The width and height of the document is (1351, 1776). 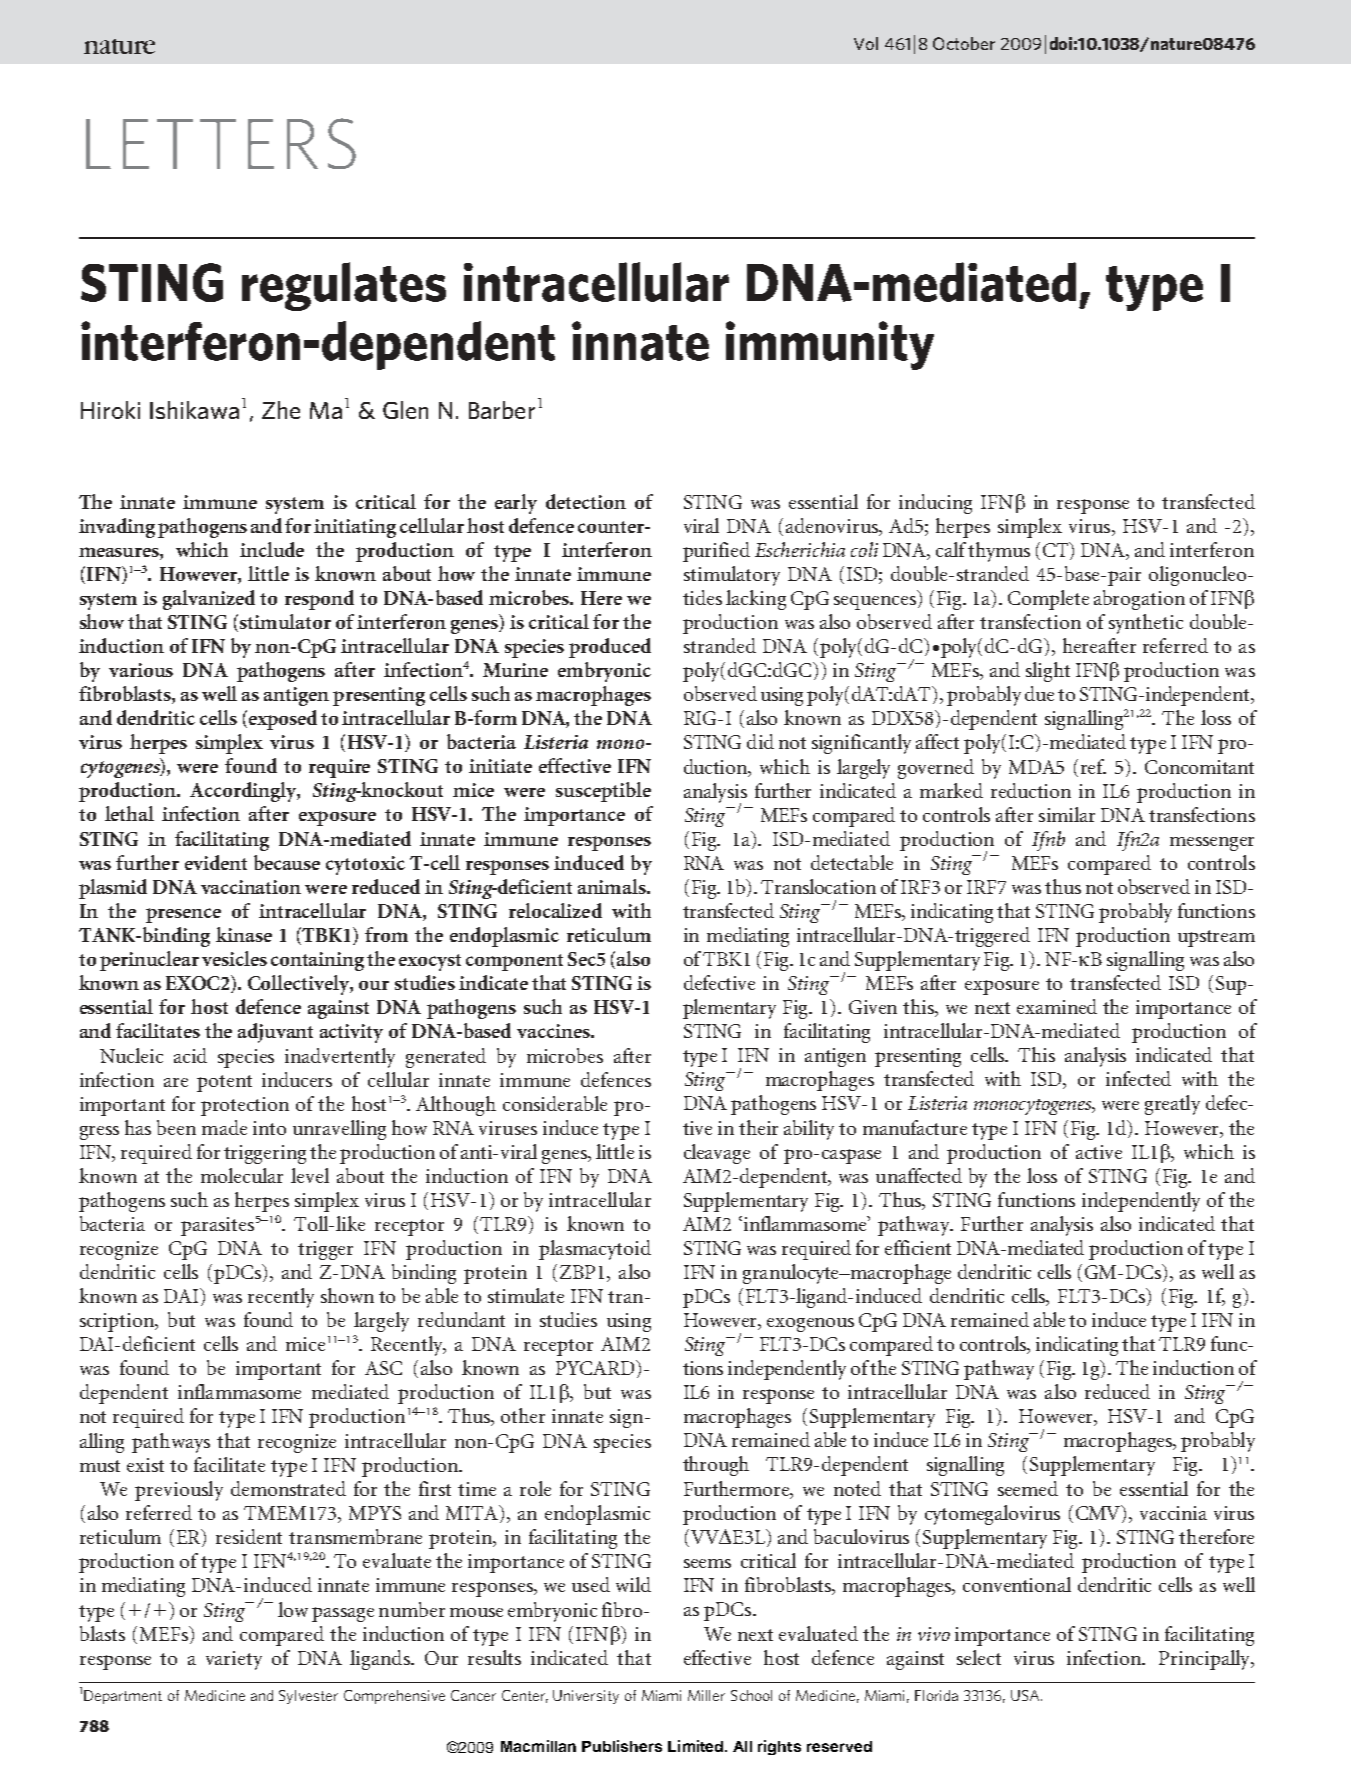 What do you see at coordinates (251, 887) in the document?
I see `vaccination` at bounding box center [251, 887].
